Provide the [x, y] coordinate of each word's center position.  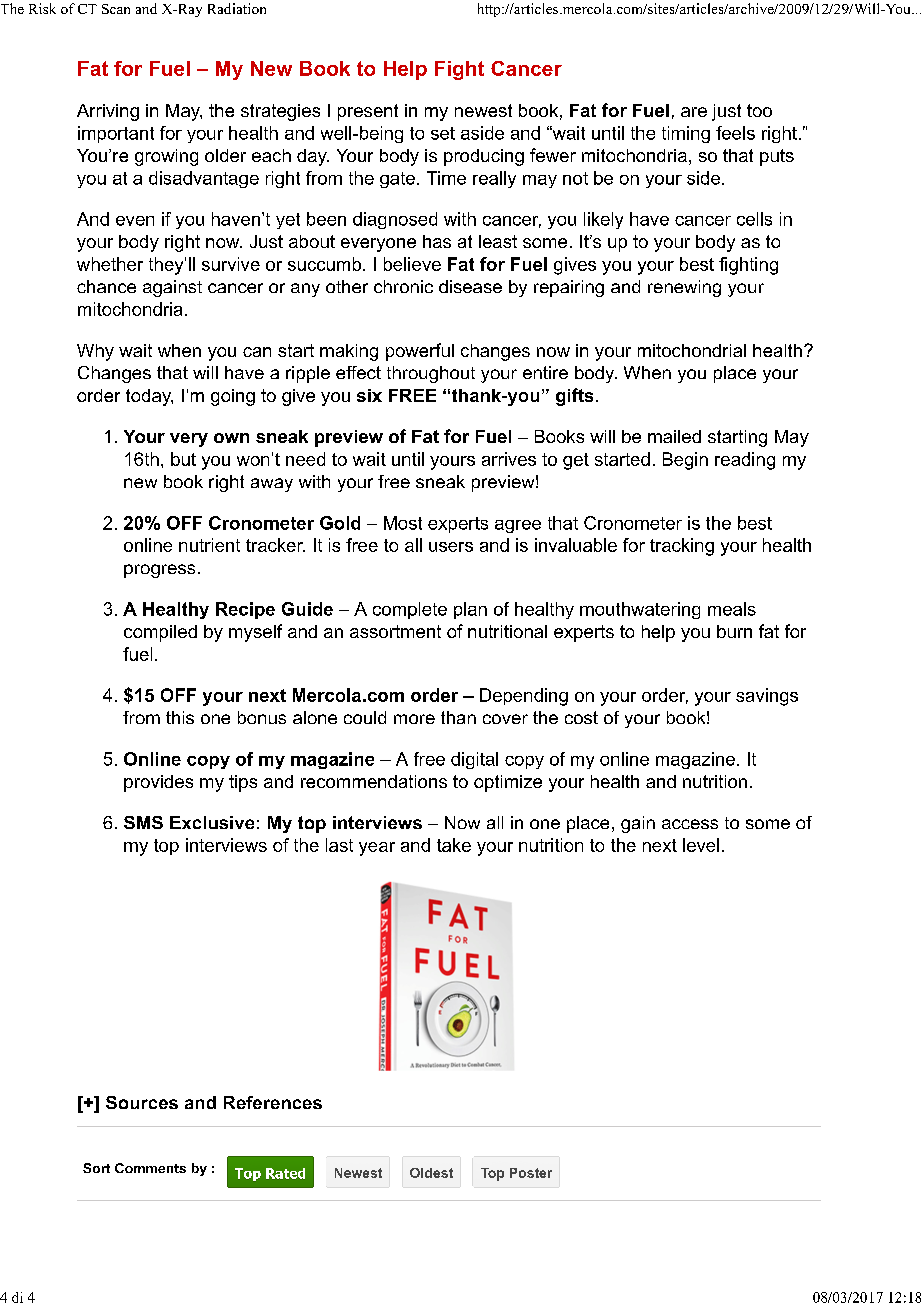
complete [410, 610]
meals [732, 609]
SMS [143, 822]
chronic [403, 286]
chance [106, 286]
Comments [150, 1168]
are [694, 112]
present [368, 112]
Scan [116, 9]
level [701, 845]
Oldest [431, 1173]
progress [159, 571]
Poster [531, 1173]
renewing [684, 288]
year [377, 849]
